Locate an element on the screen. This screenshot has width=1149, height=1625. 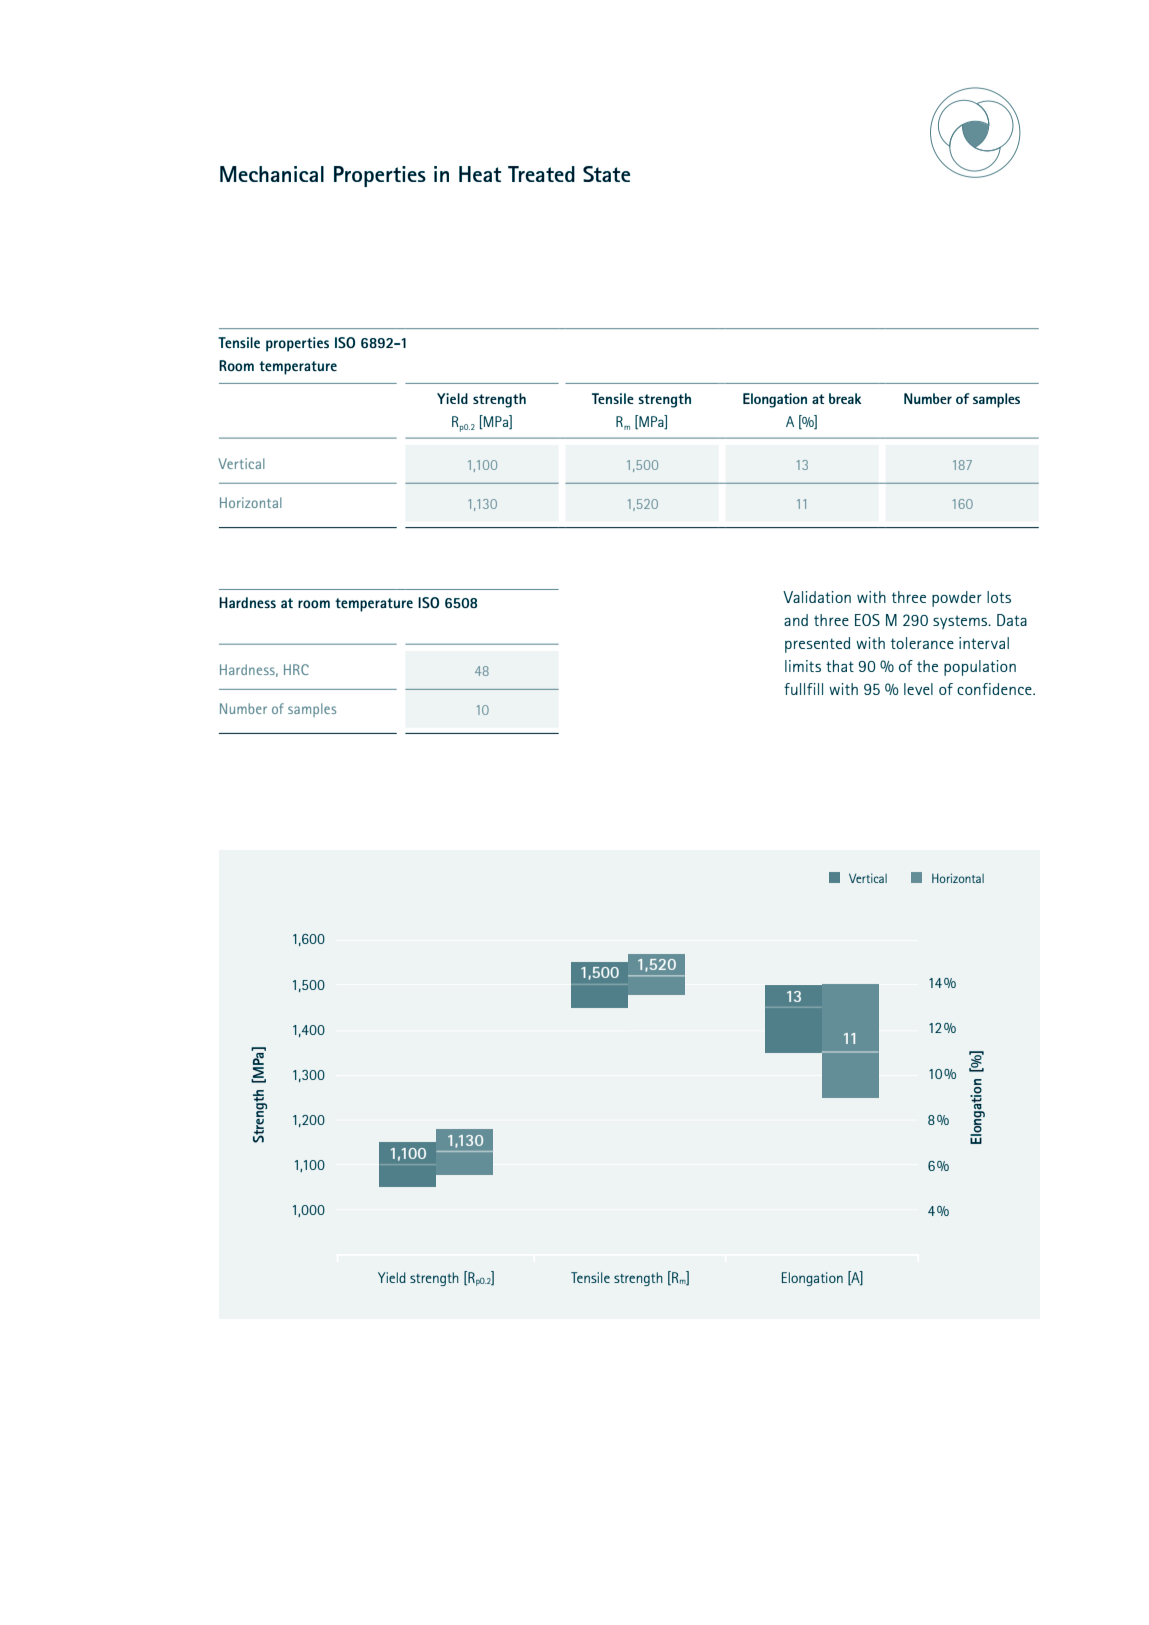
the is located at coordinates (927, 666).
